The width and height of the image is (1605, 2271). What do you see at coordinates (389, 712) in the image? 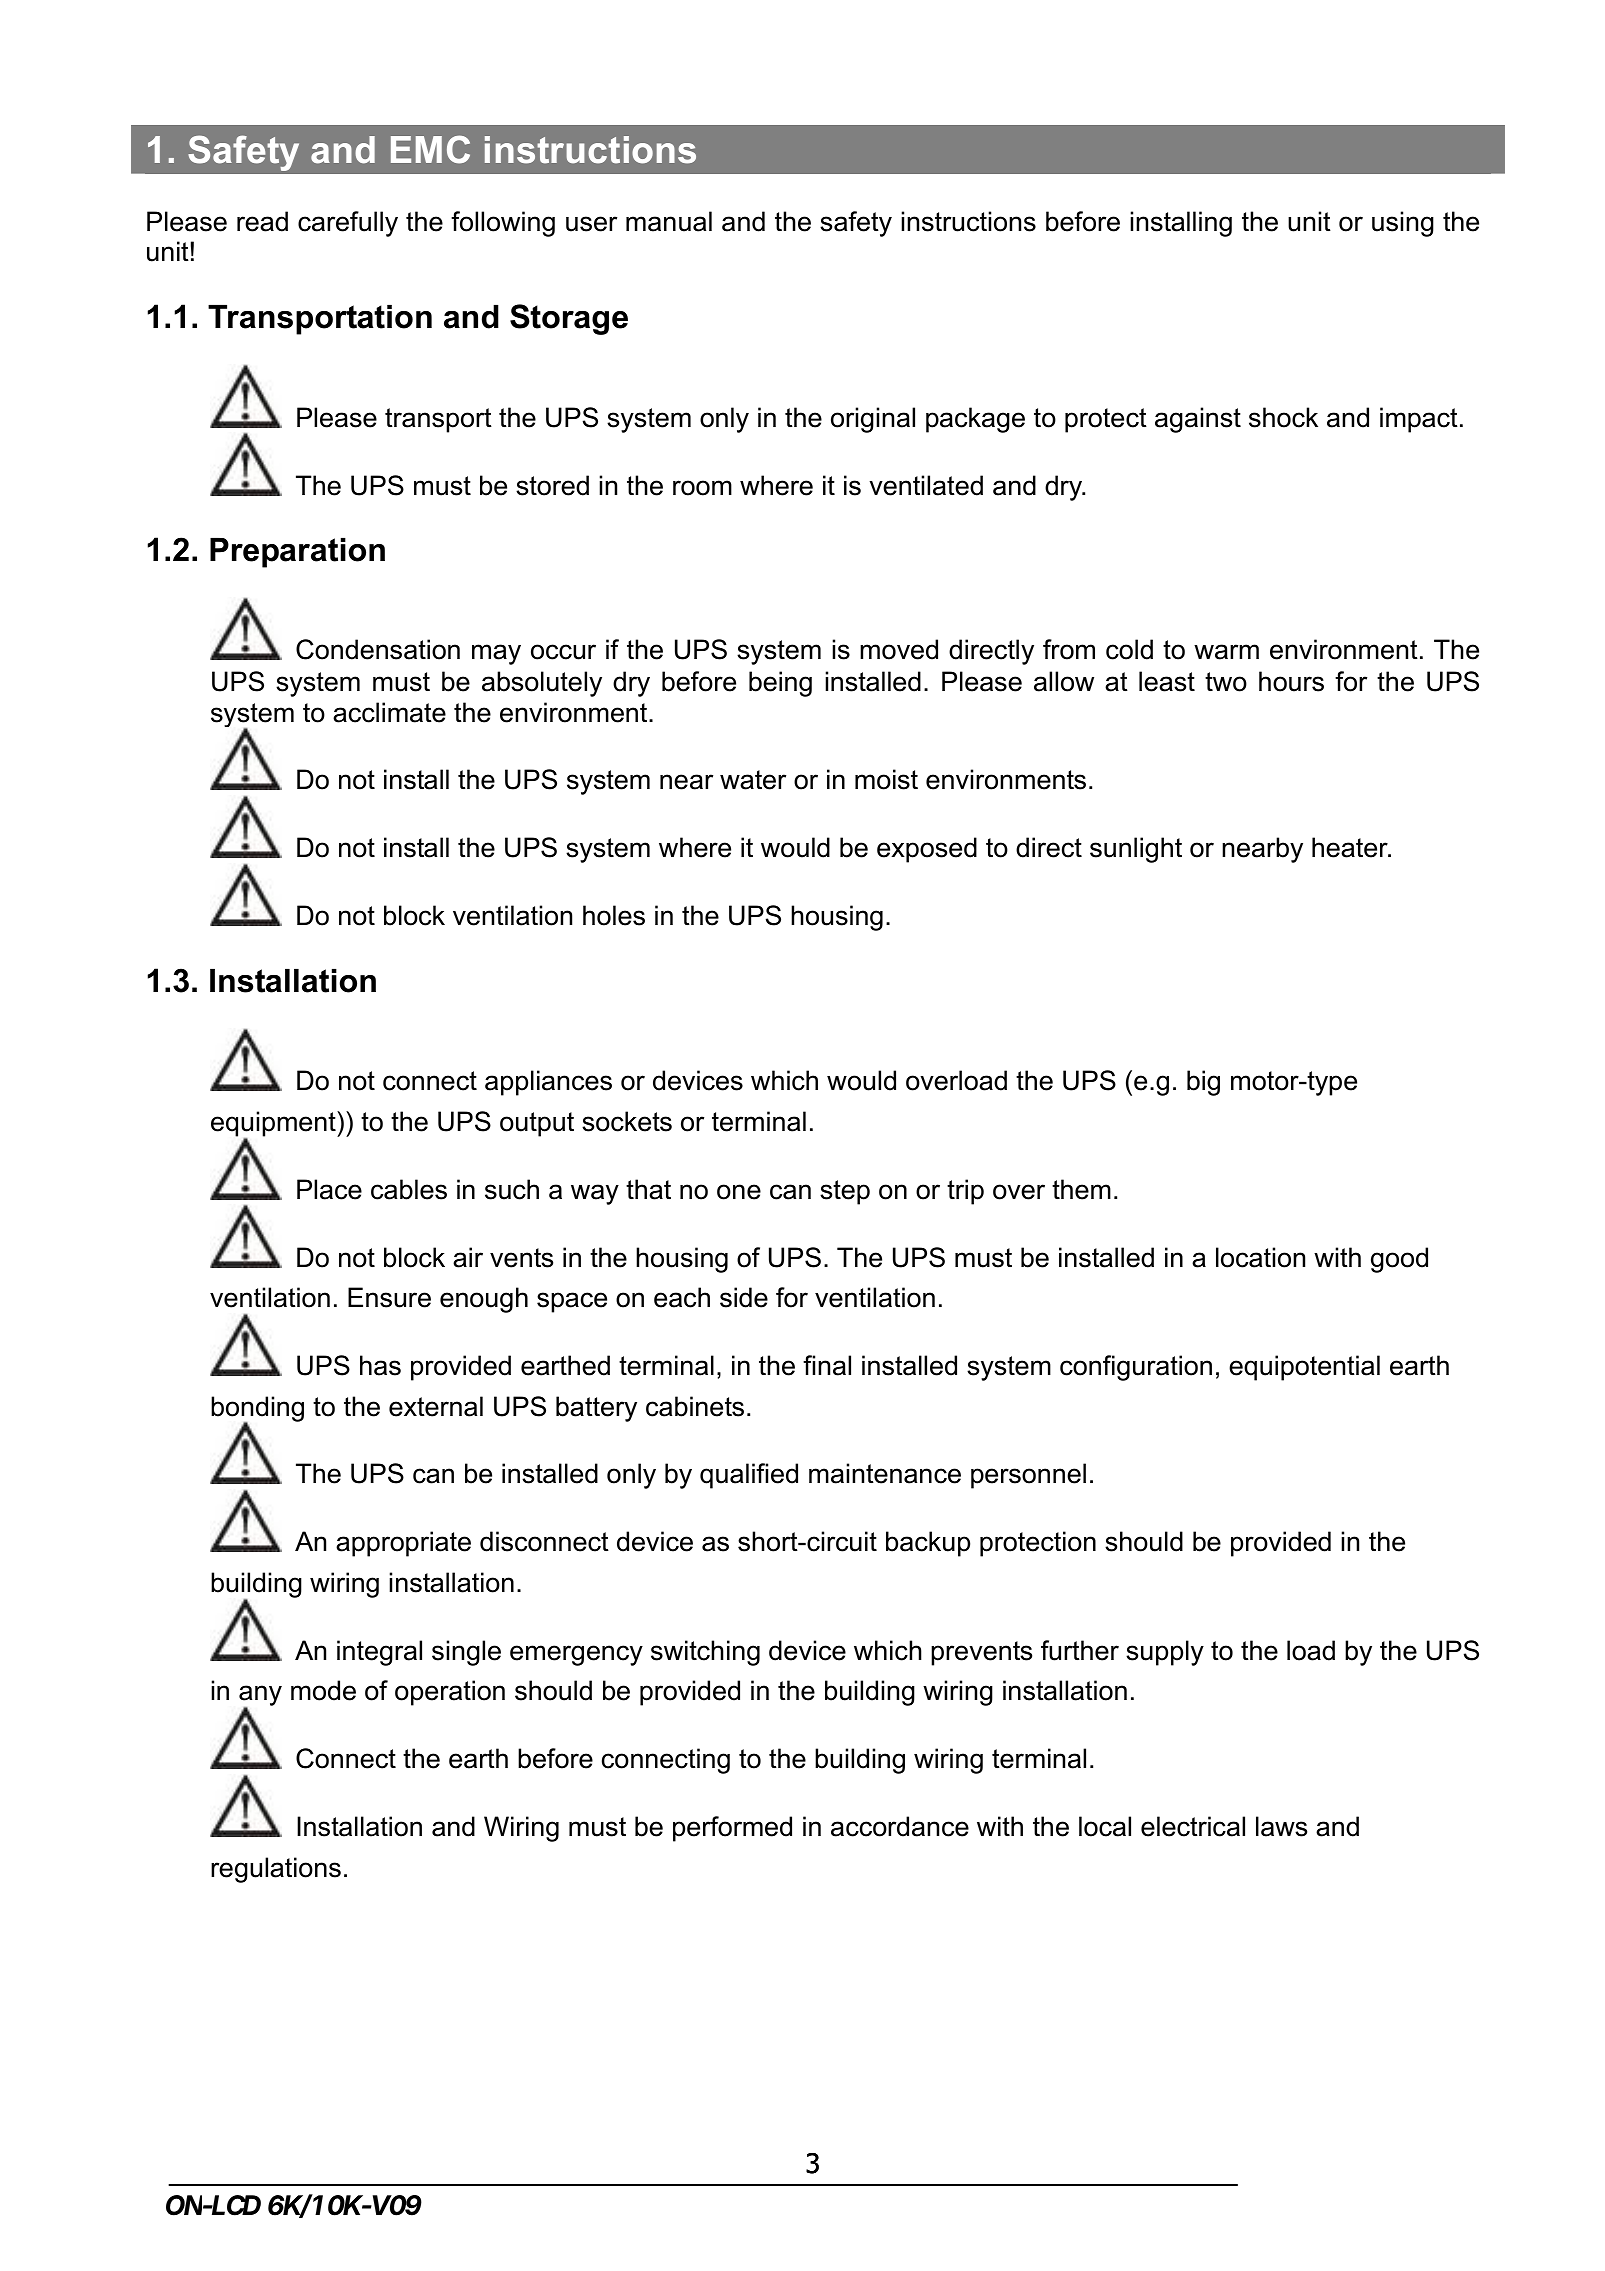
I see `acclimate` at bounding box center [389, 712].
